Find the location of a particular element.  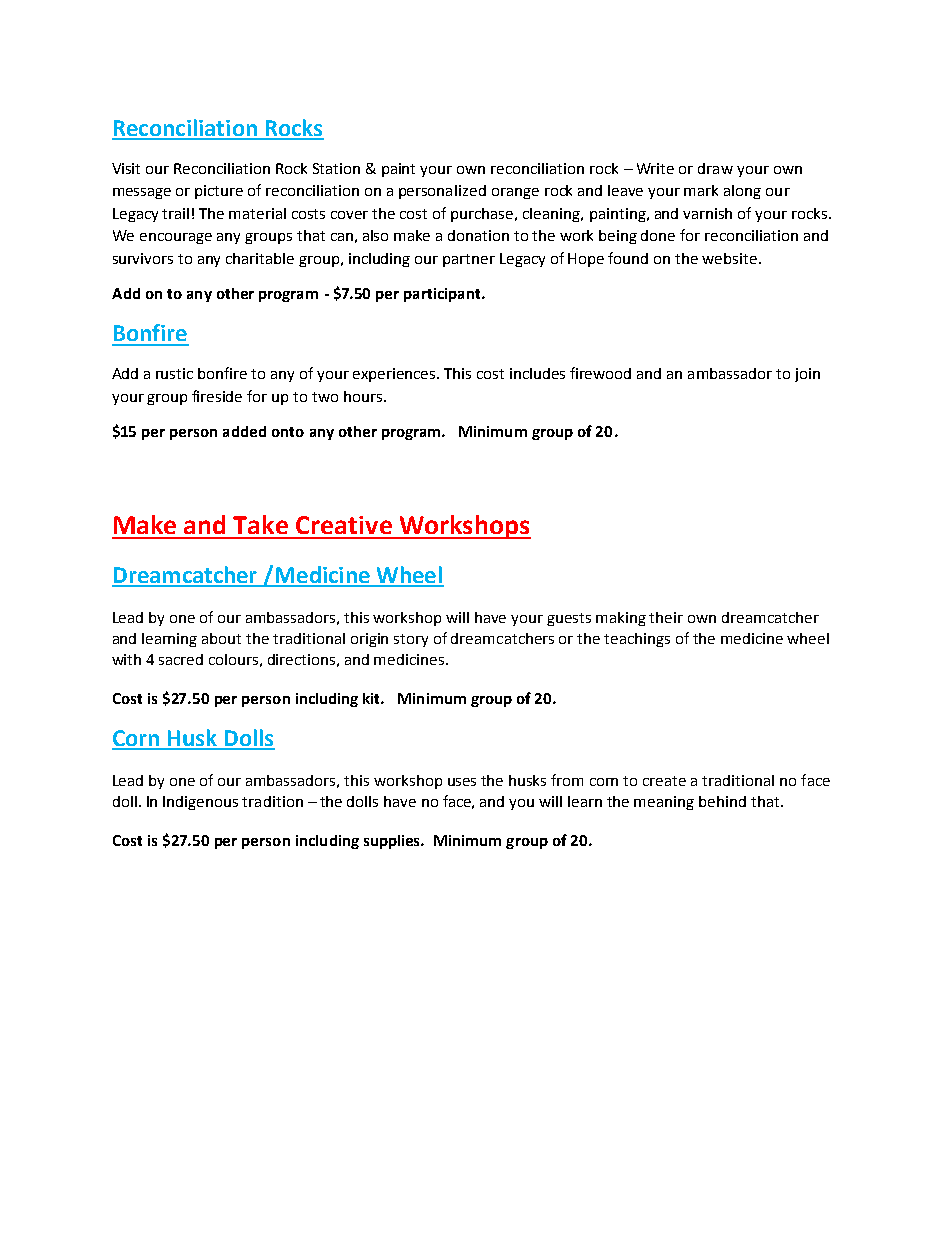

their is located at coordinates (666, 617).
